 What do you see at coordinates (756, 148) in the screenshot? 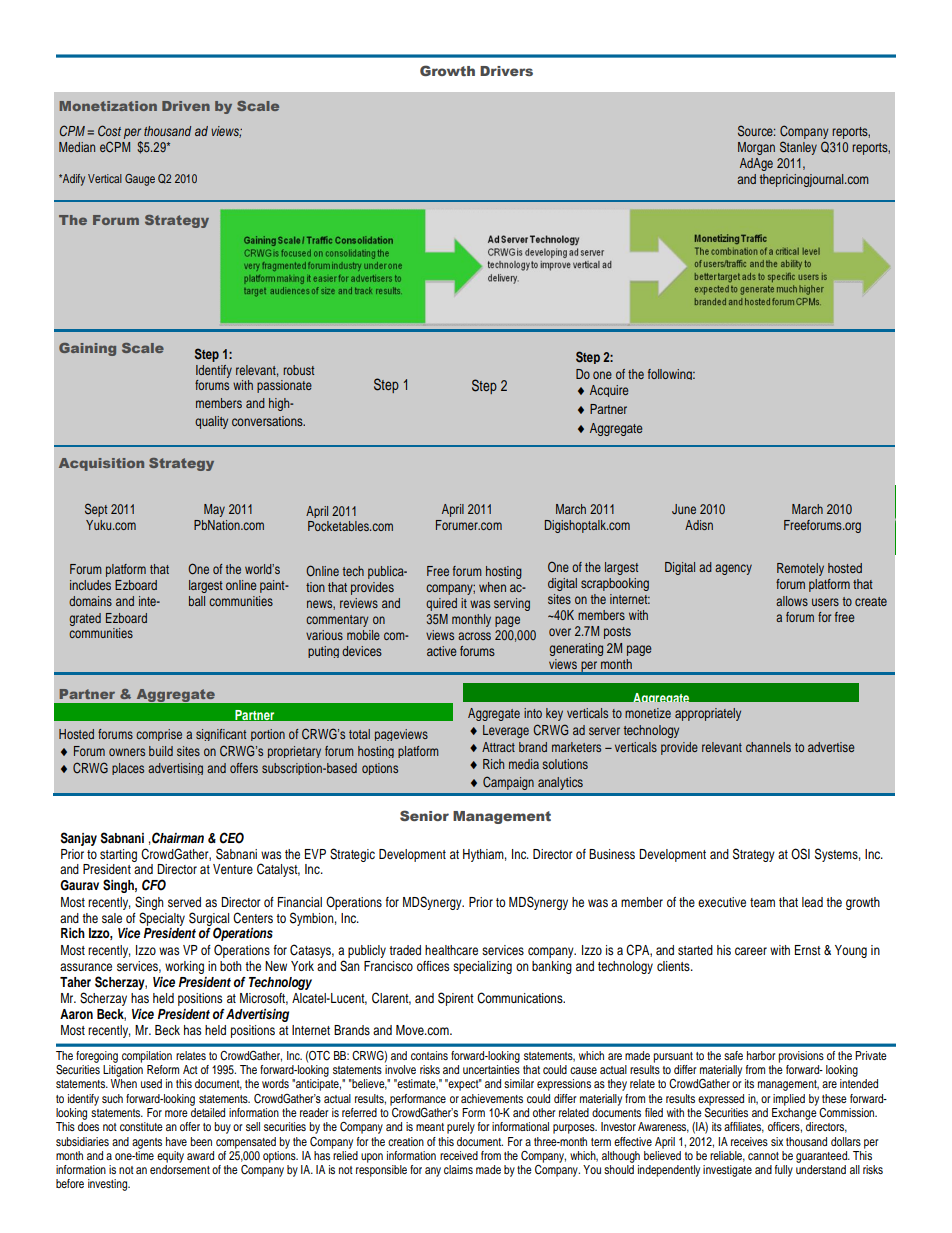
I see `Morgan` at bounding box center [756, 148].
